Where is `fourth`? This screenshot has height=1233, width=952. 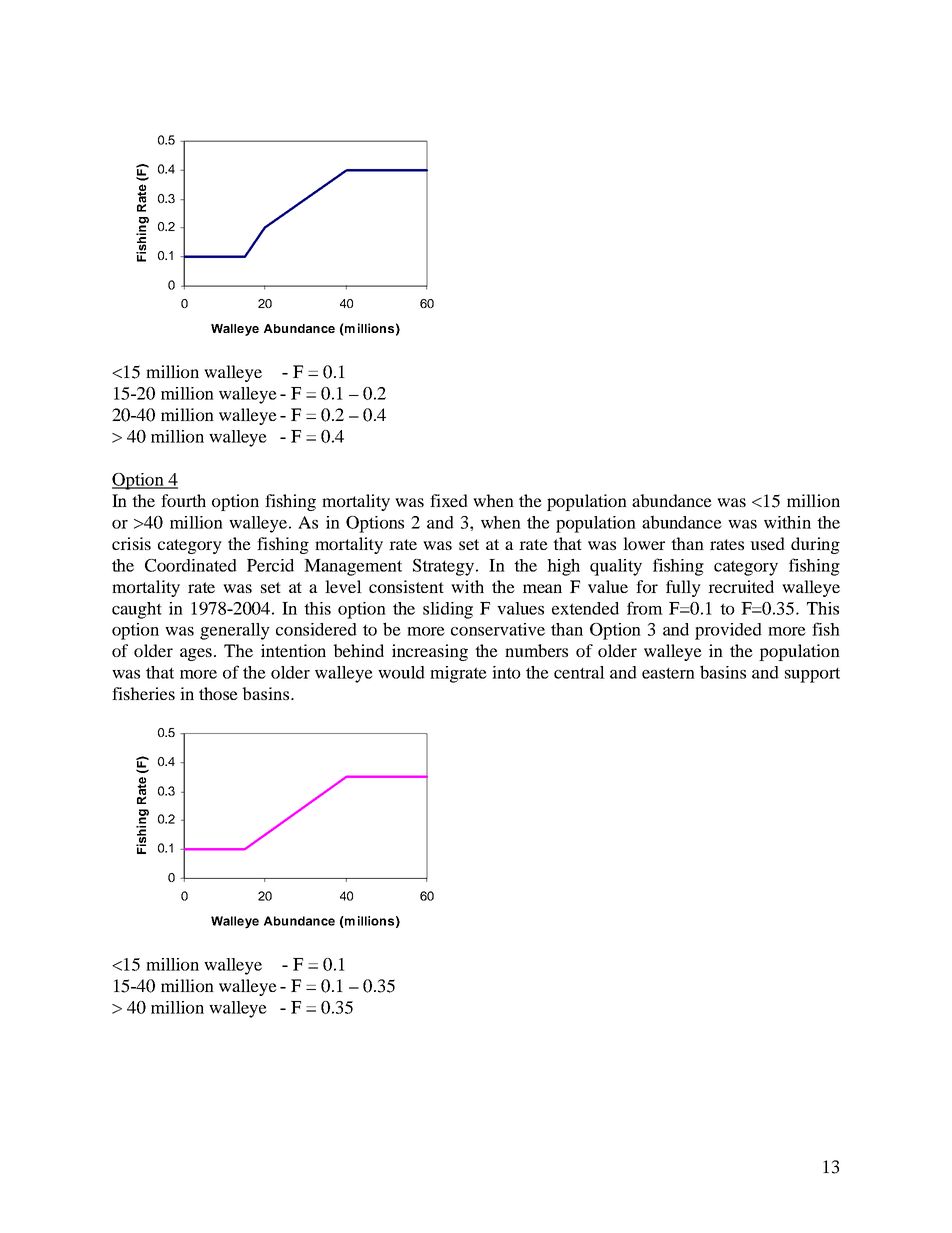 fourth is located at coordinates (183, 500).
